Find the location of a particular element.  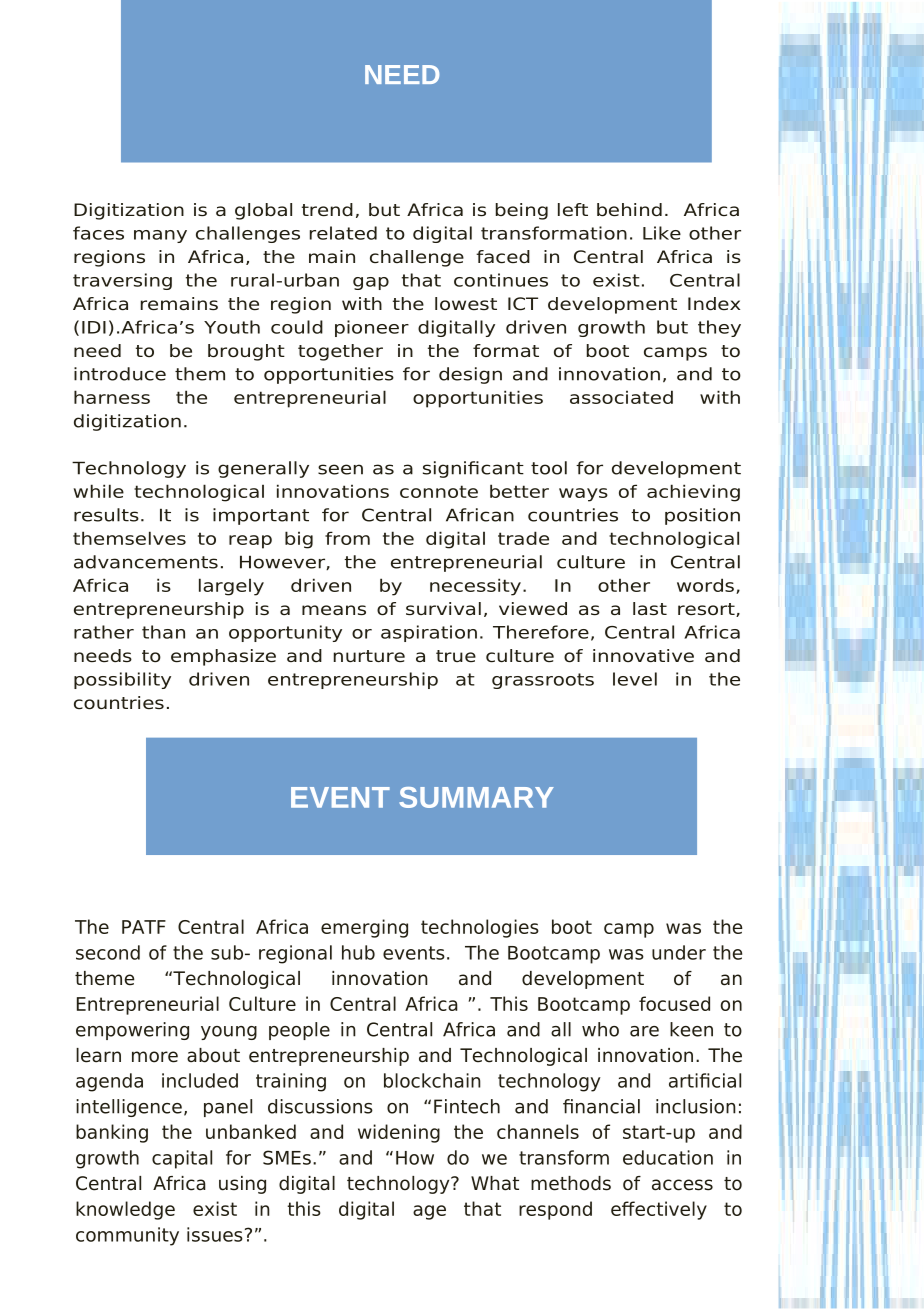

gap is located at coordinates (371, 283).
